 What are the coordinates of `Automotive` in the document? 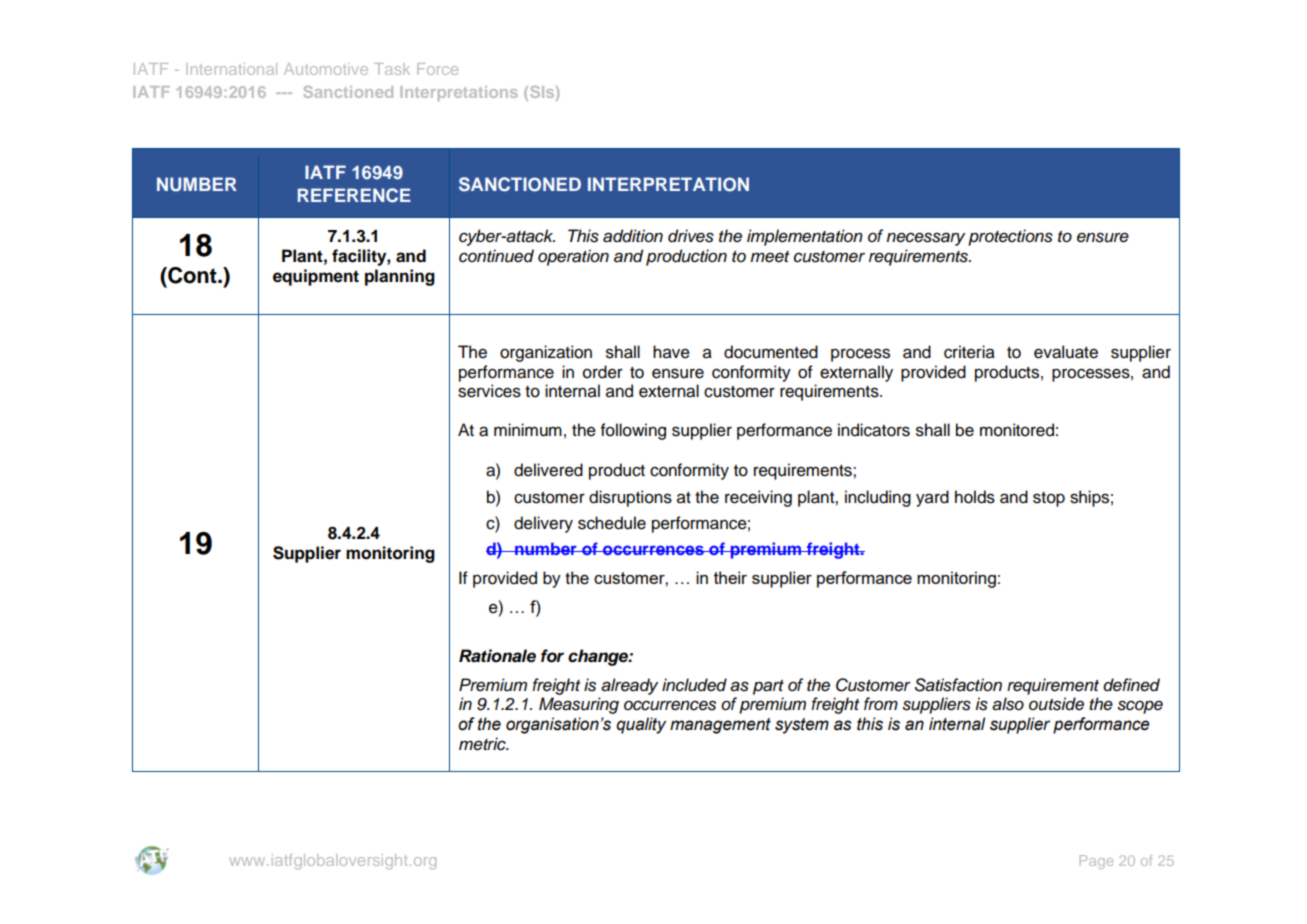 It's located at (326, 69).
